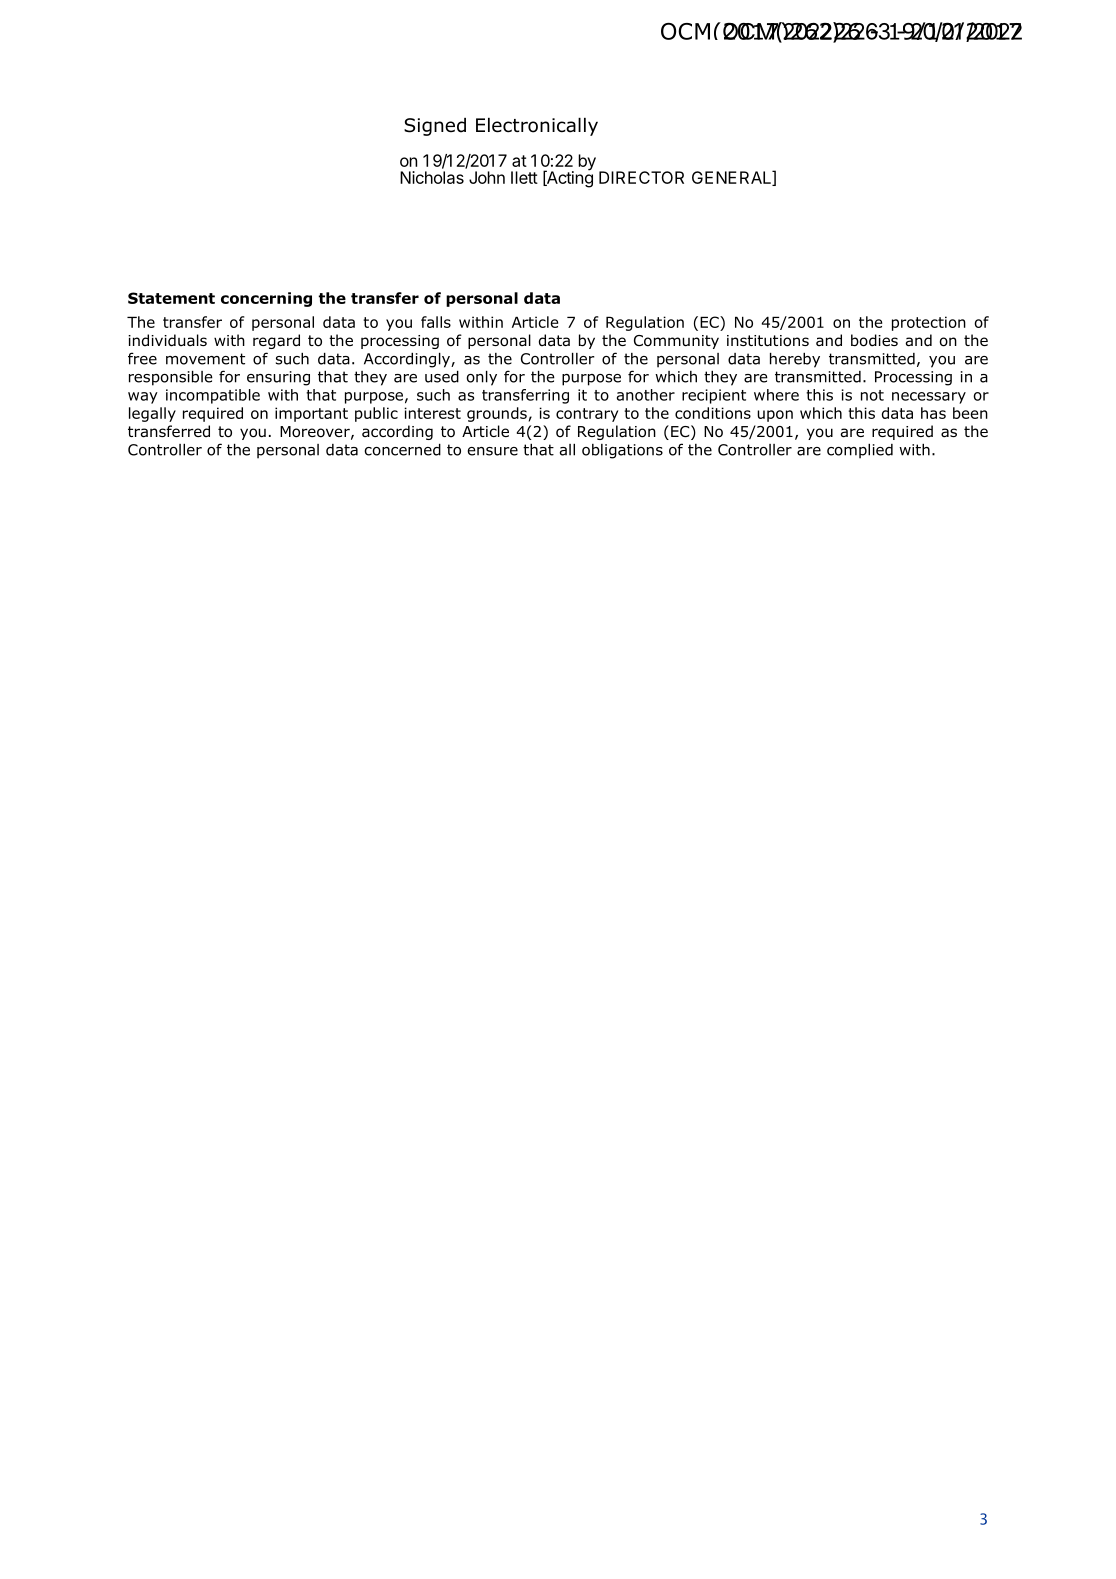 This screenshot has width=1116, height=1579. I want to click on Signed, so click(435, 127).
